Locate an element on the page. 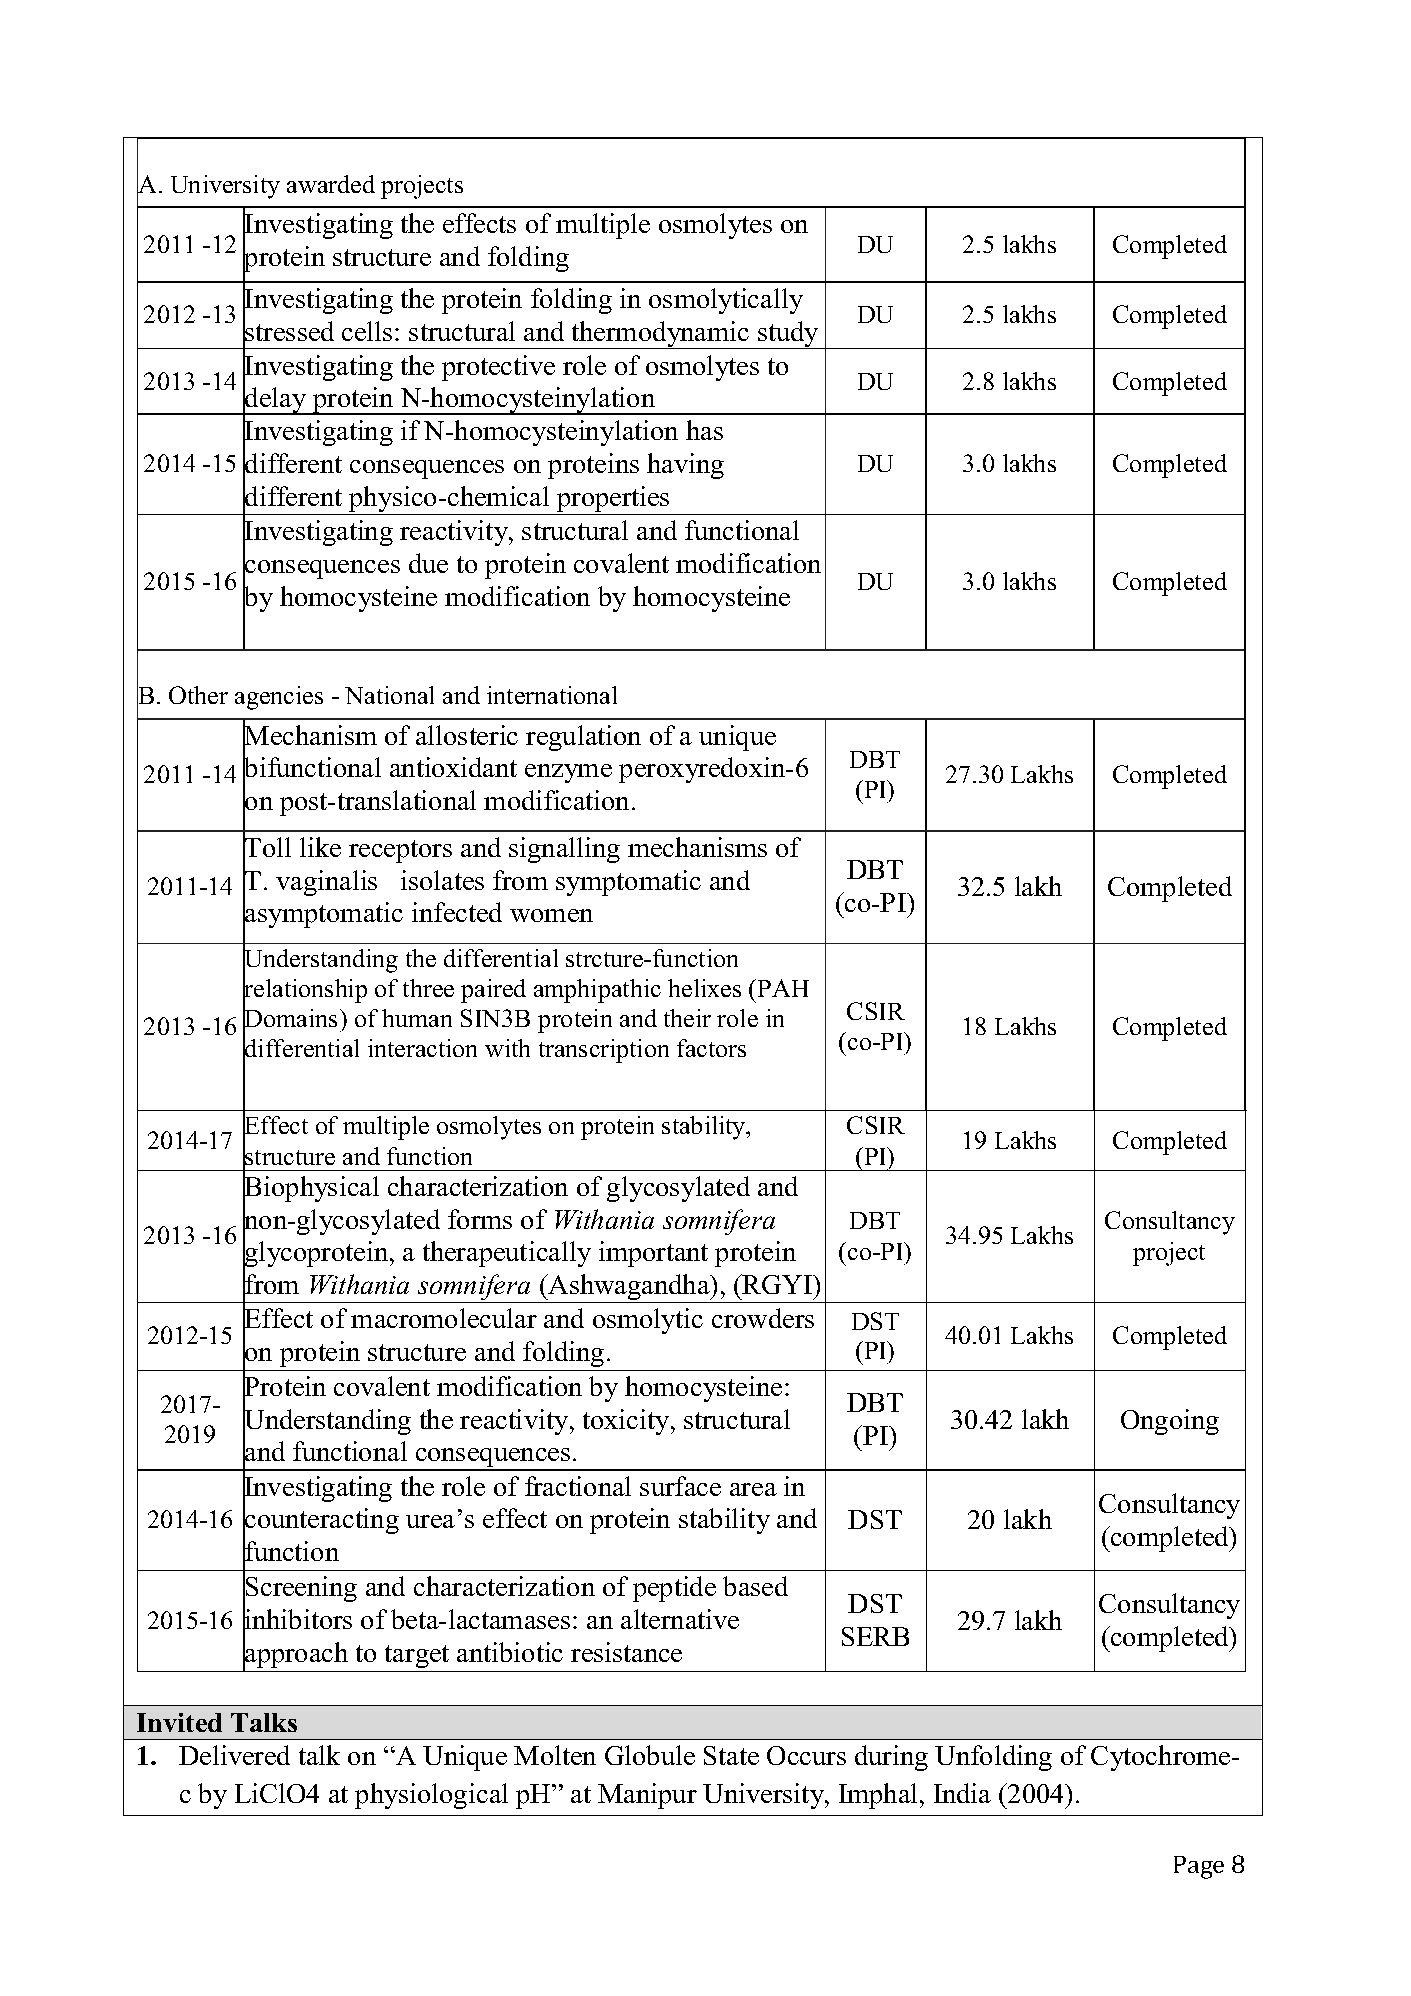 This document has height=1996, width=1411. study is located at coordinates (788, 335).
